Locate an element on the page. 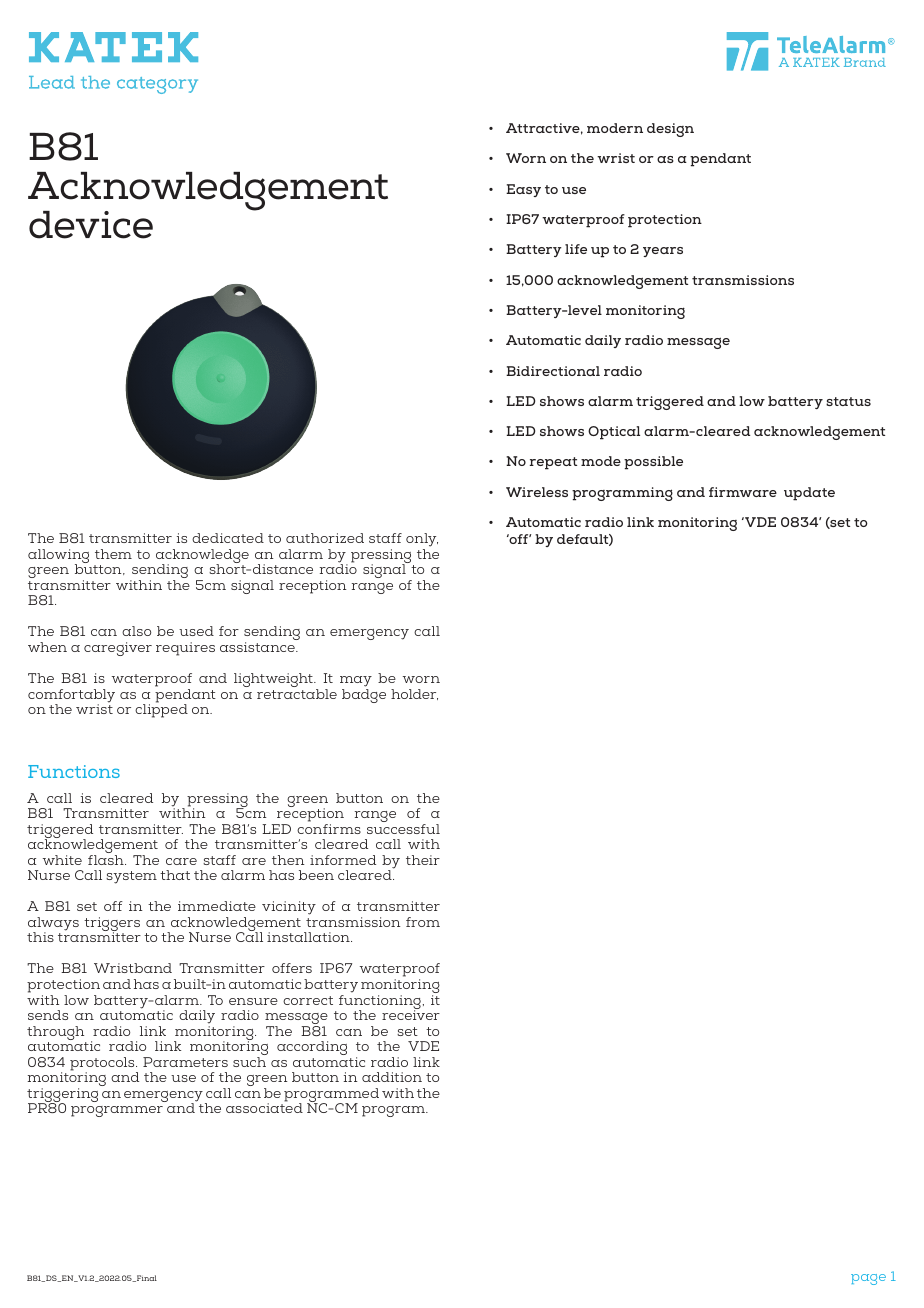 Image resolution: width=924 pixels, height=1308 pixels. addition is located at coordinates (392, 1077).
